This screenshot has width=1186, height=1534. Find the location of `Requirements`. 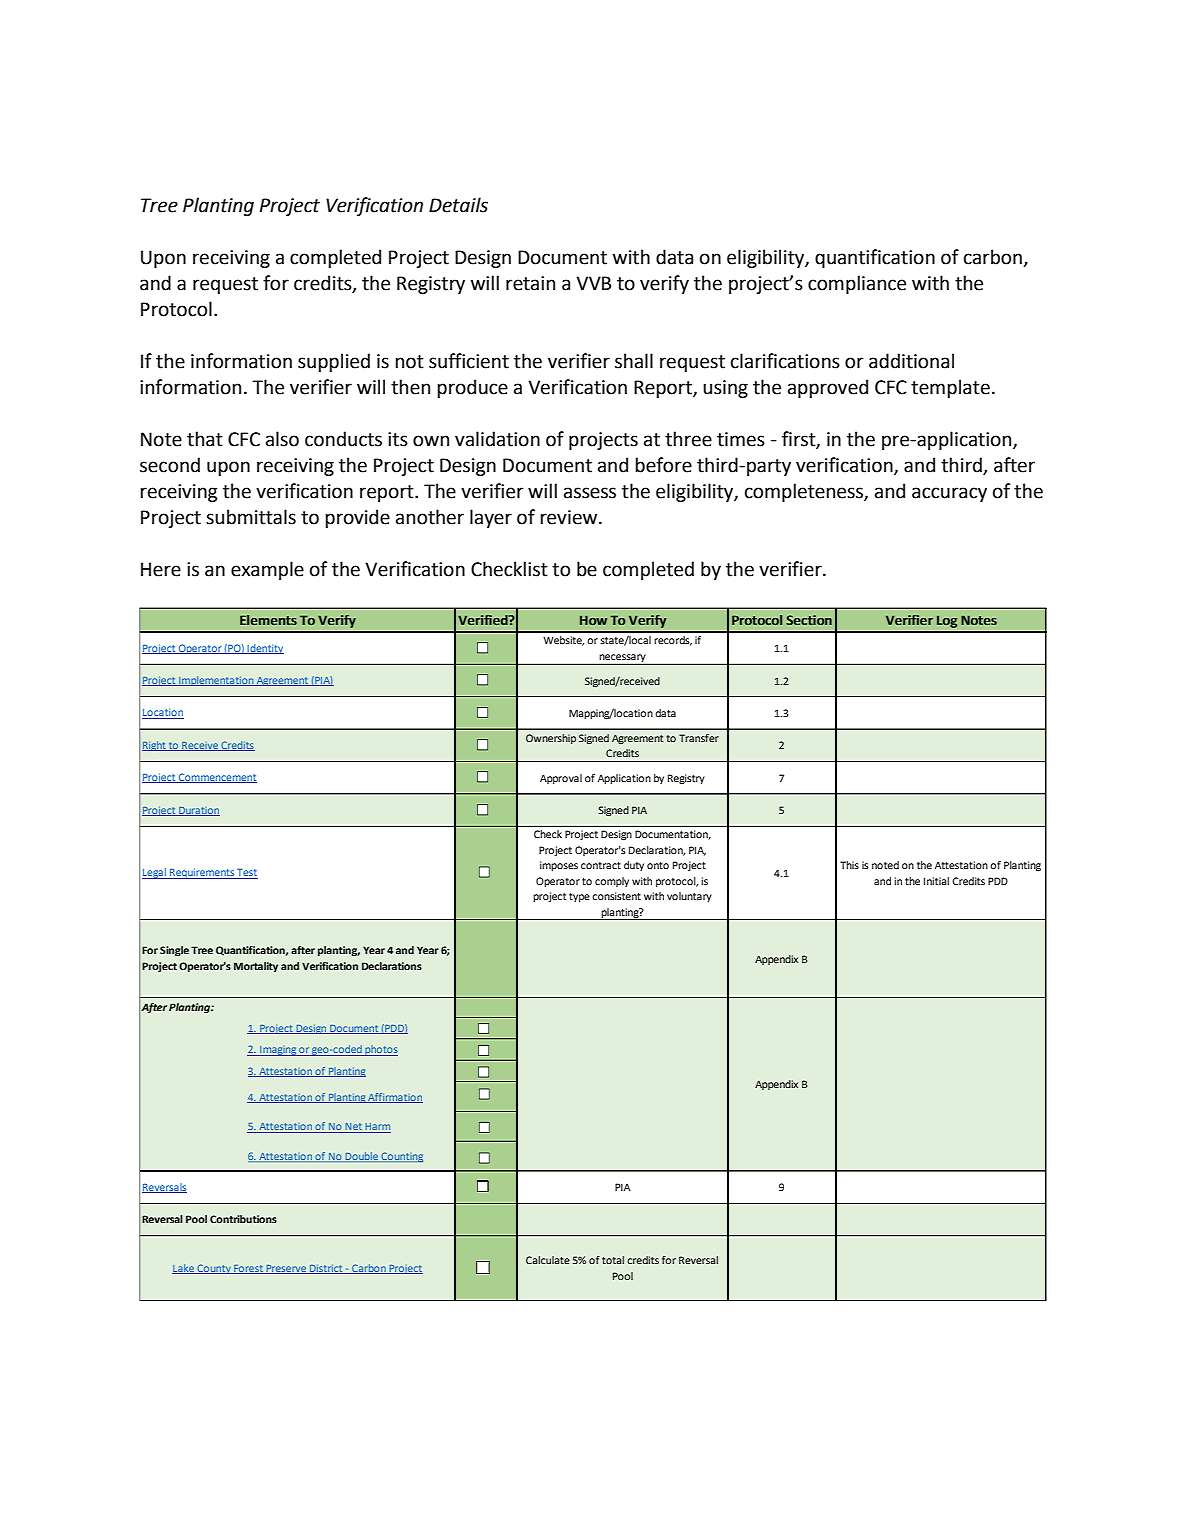

Requirements is located at coordinates (202, 873).
